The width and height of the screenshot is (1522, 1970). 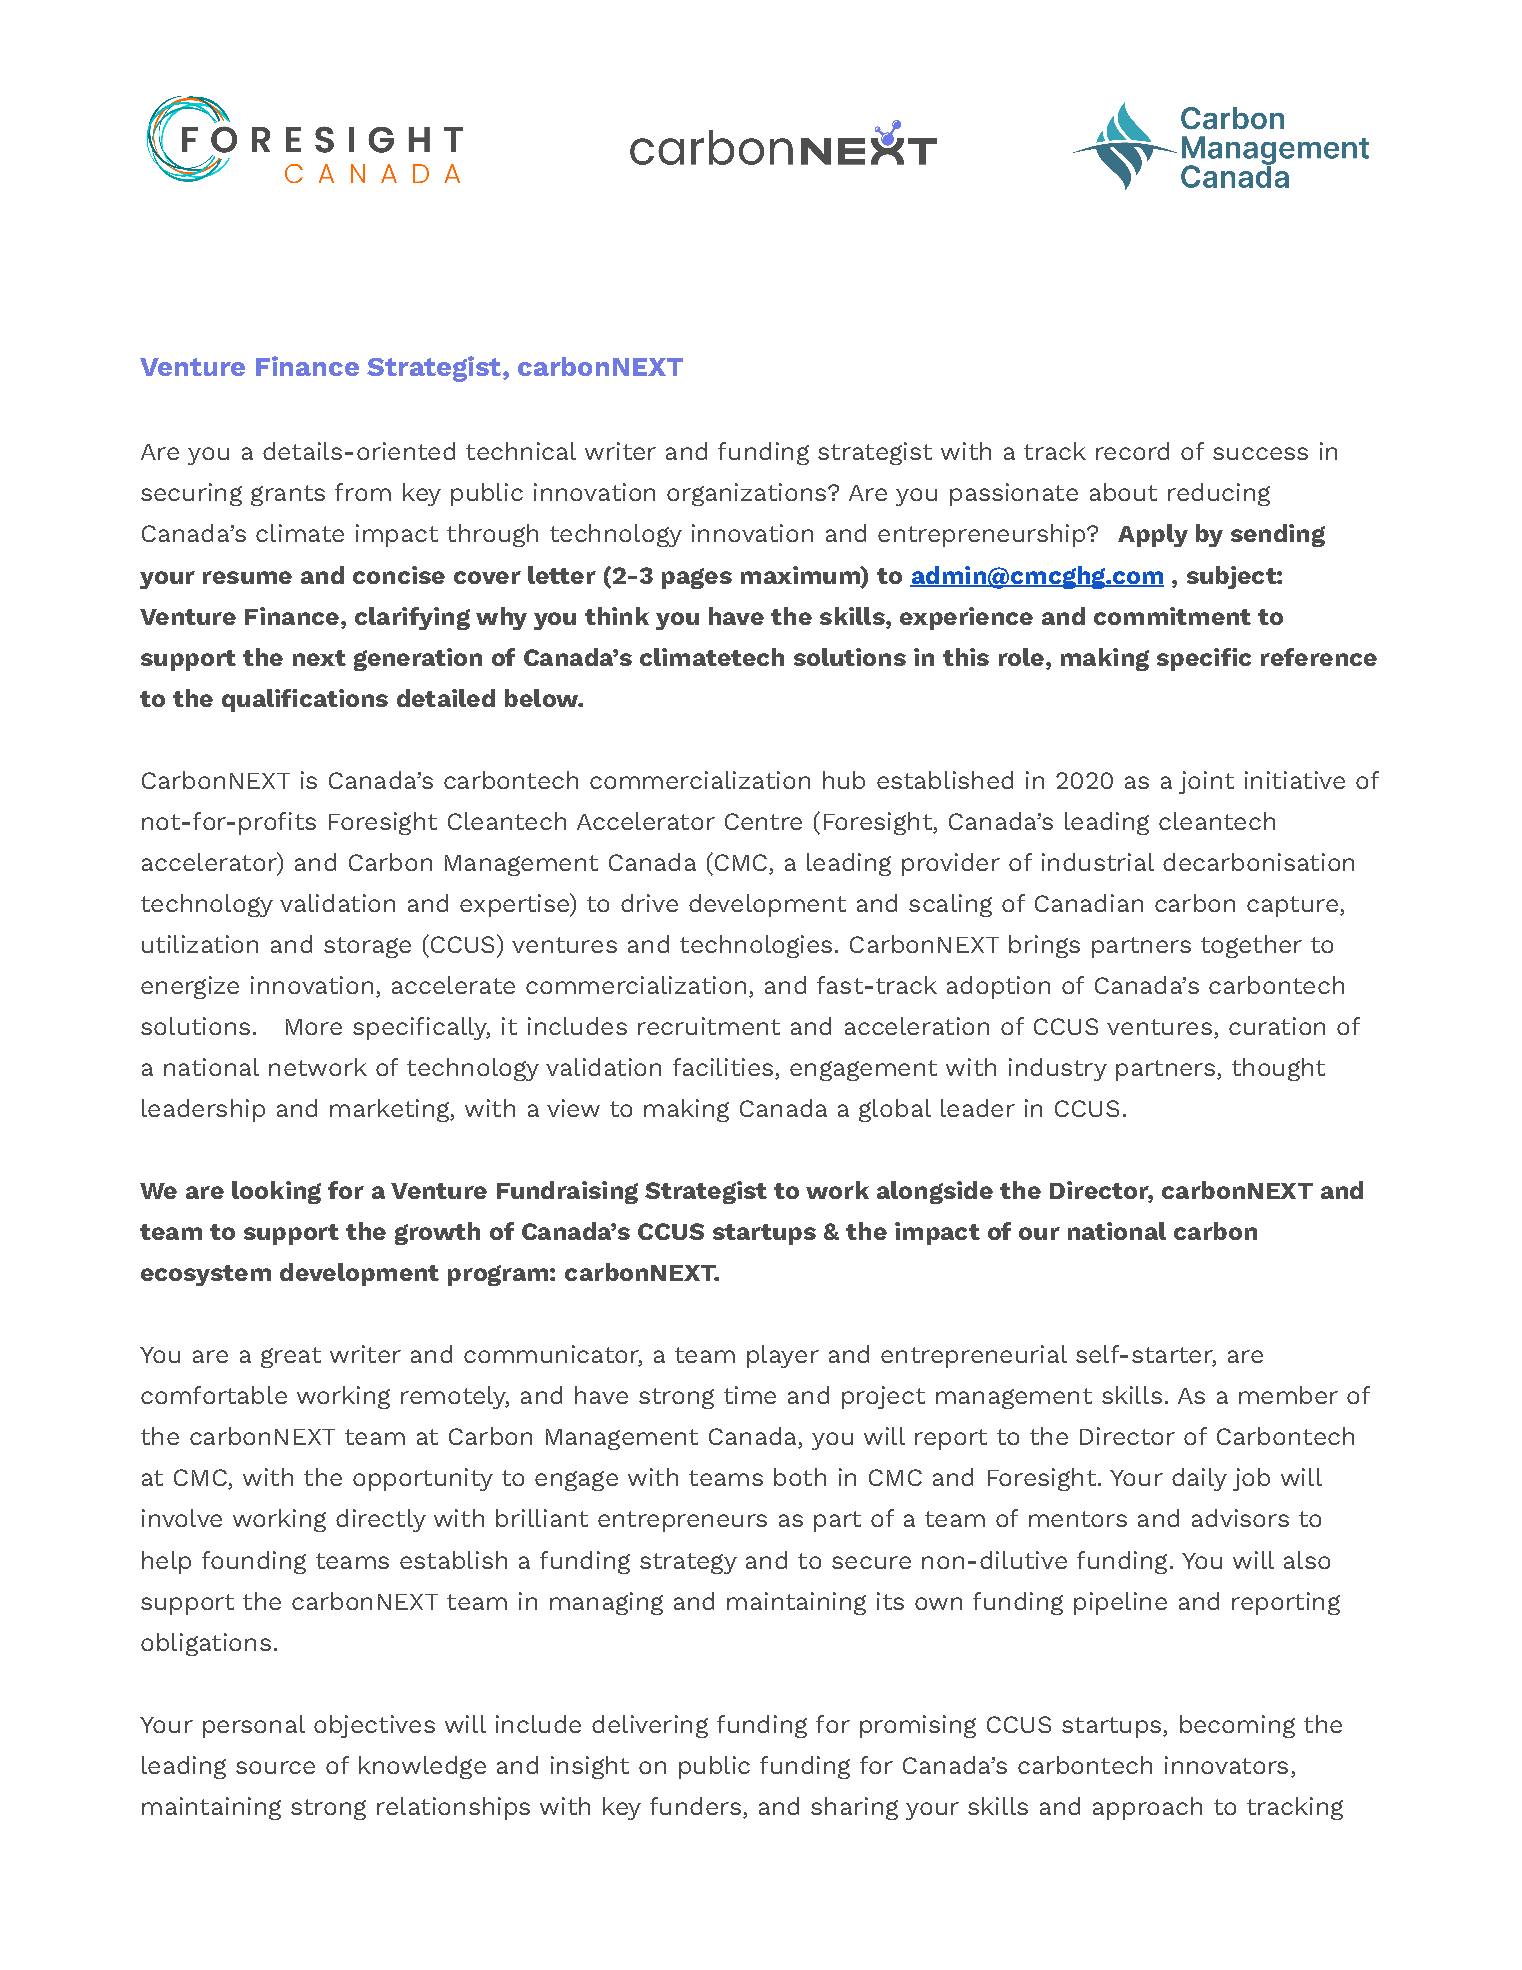 What do you see at coordinates (288, 495) in the screenshot?
I see `grants` at bounding box center [288, 495].
